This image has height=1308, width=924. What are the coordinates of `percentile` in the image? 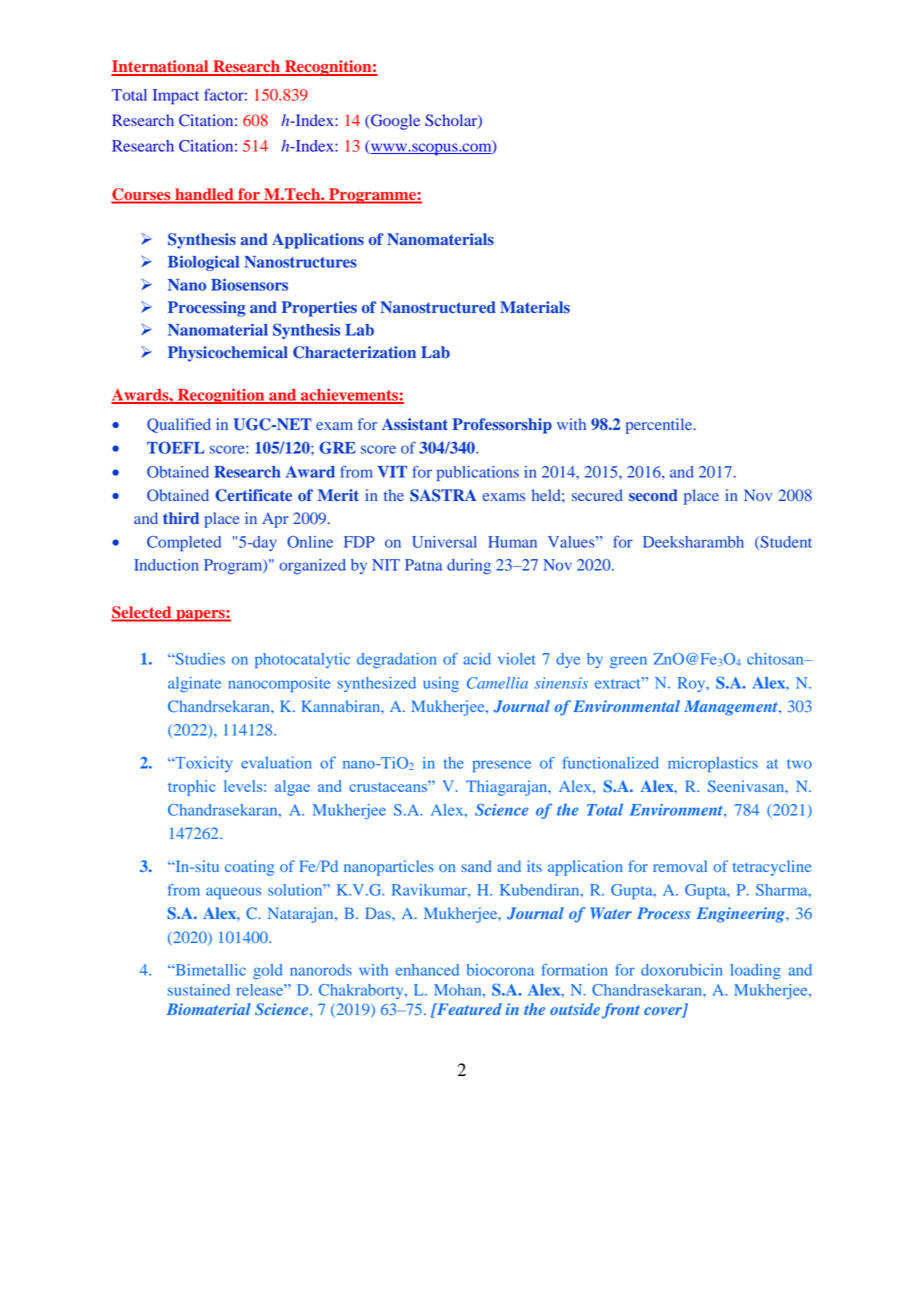 It's located at (660, 426).
